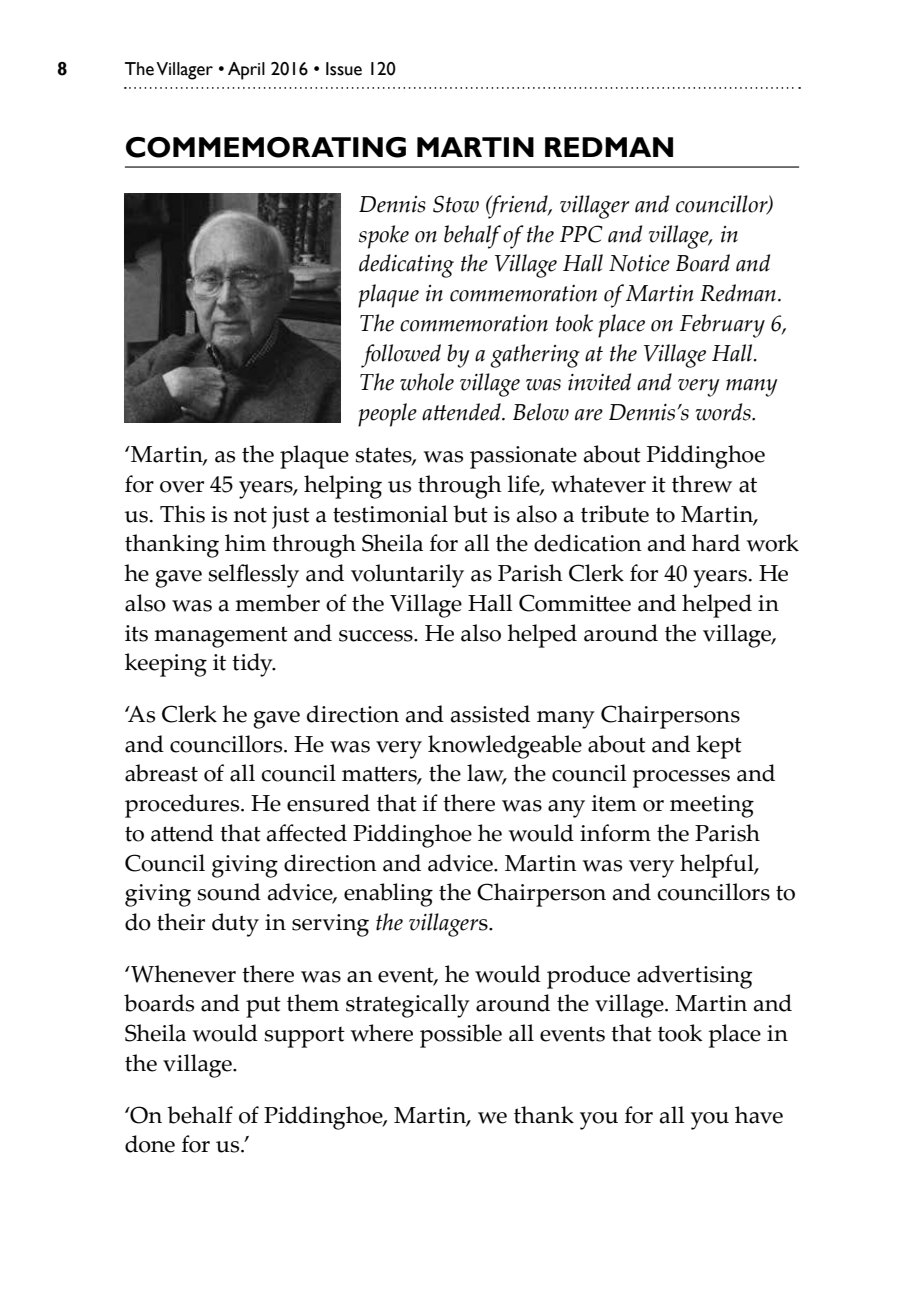 This screenshot has height=1311, width=924. I want to click on PPC, so click(581, 234).
